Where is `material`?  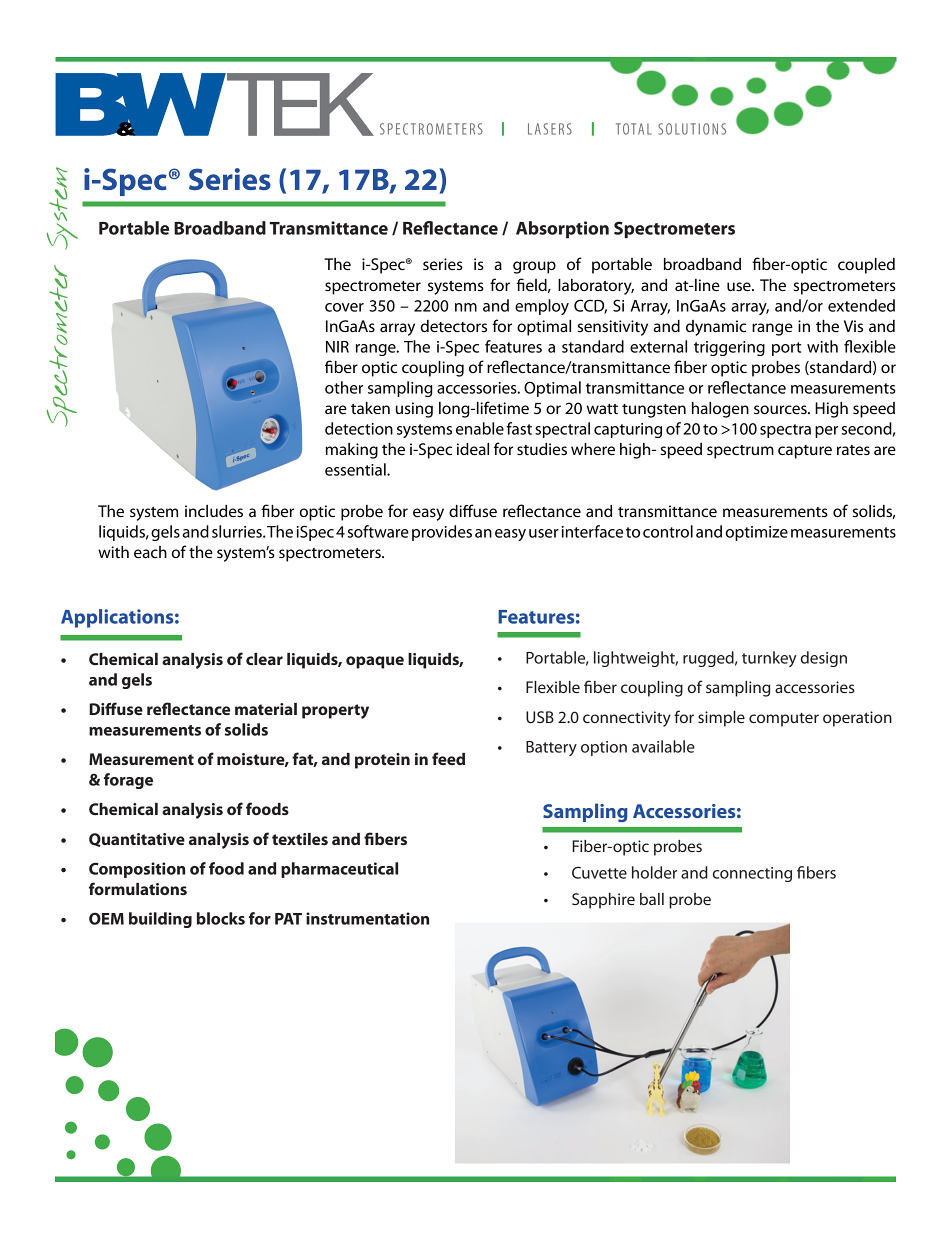 material is located at coordinates (266, 709).
